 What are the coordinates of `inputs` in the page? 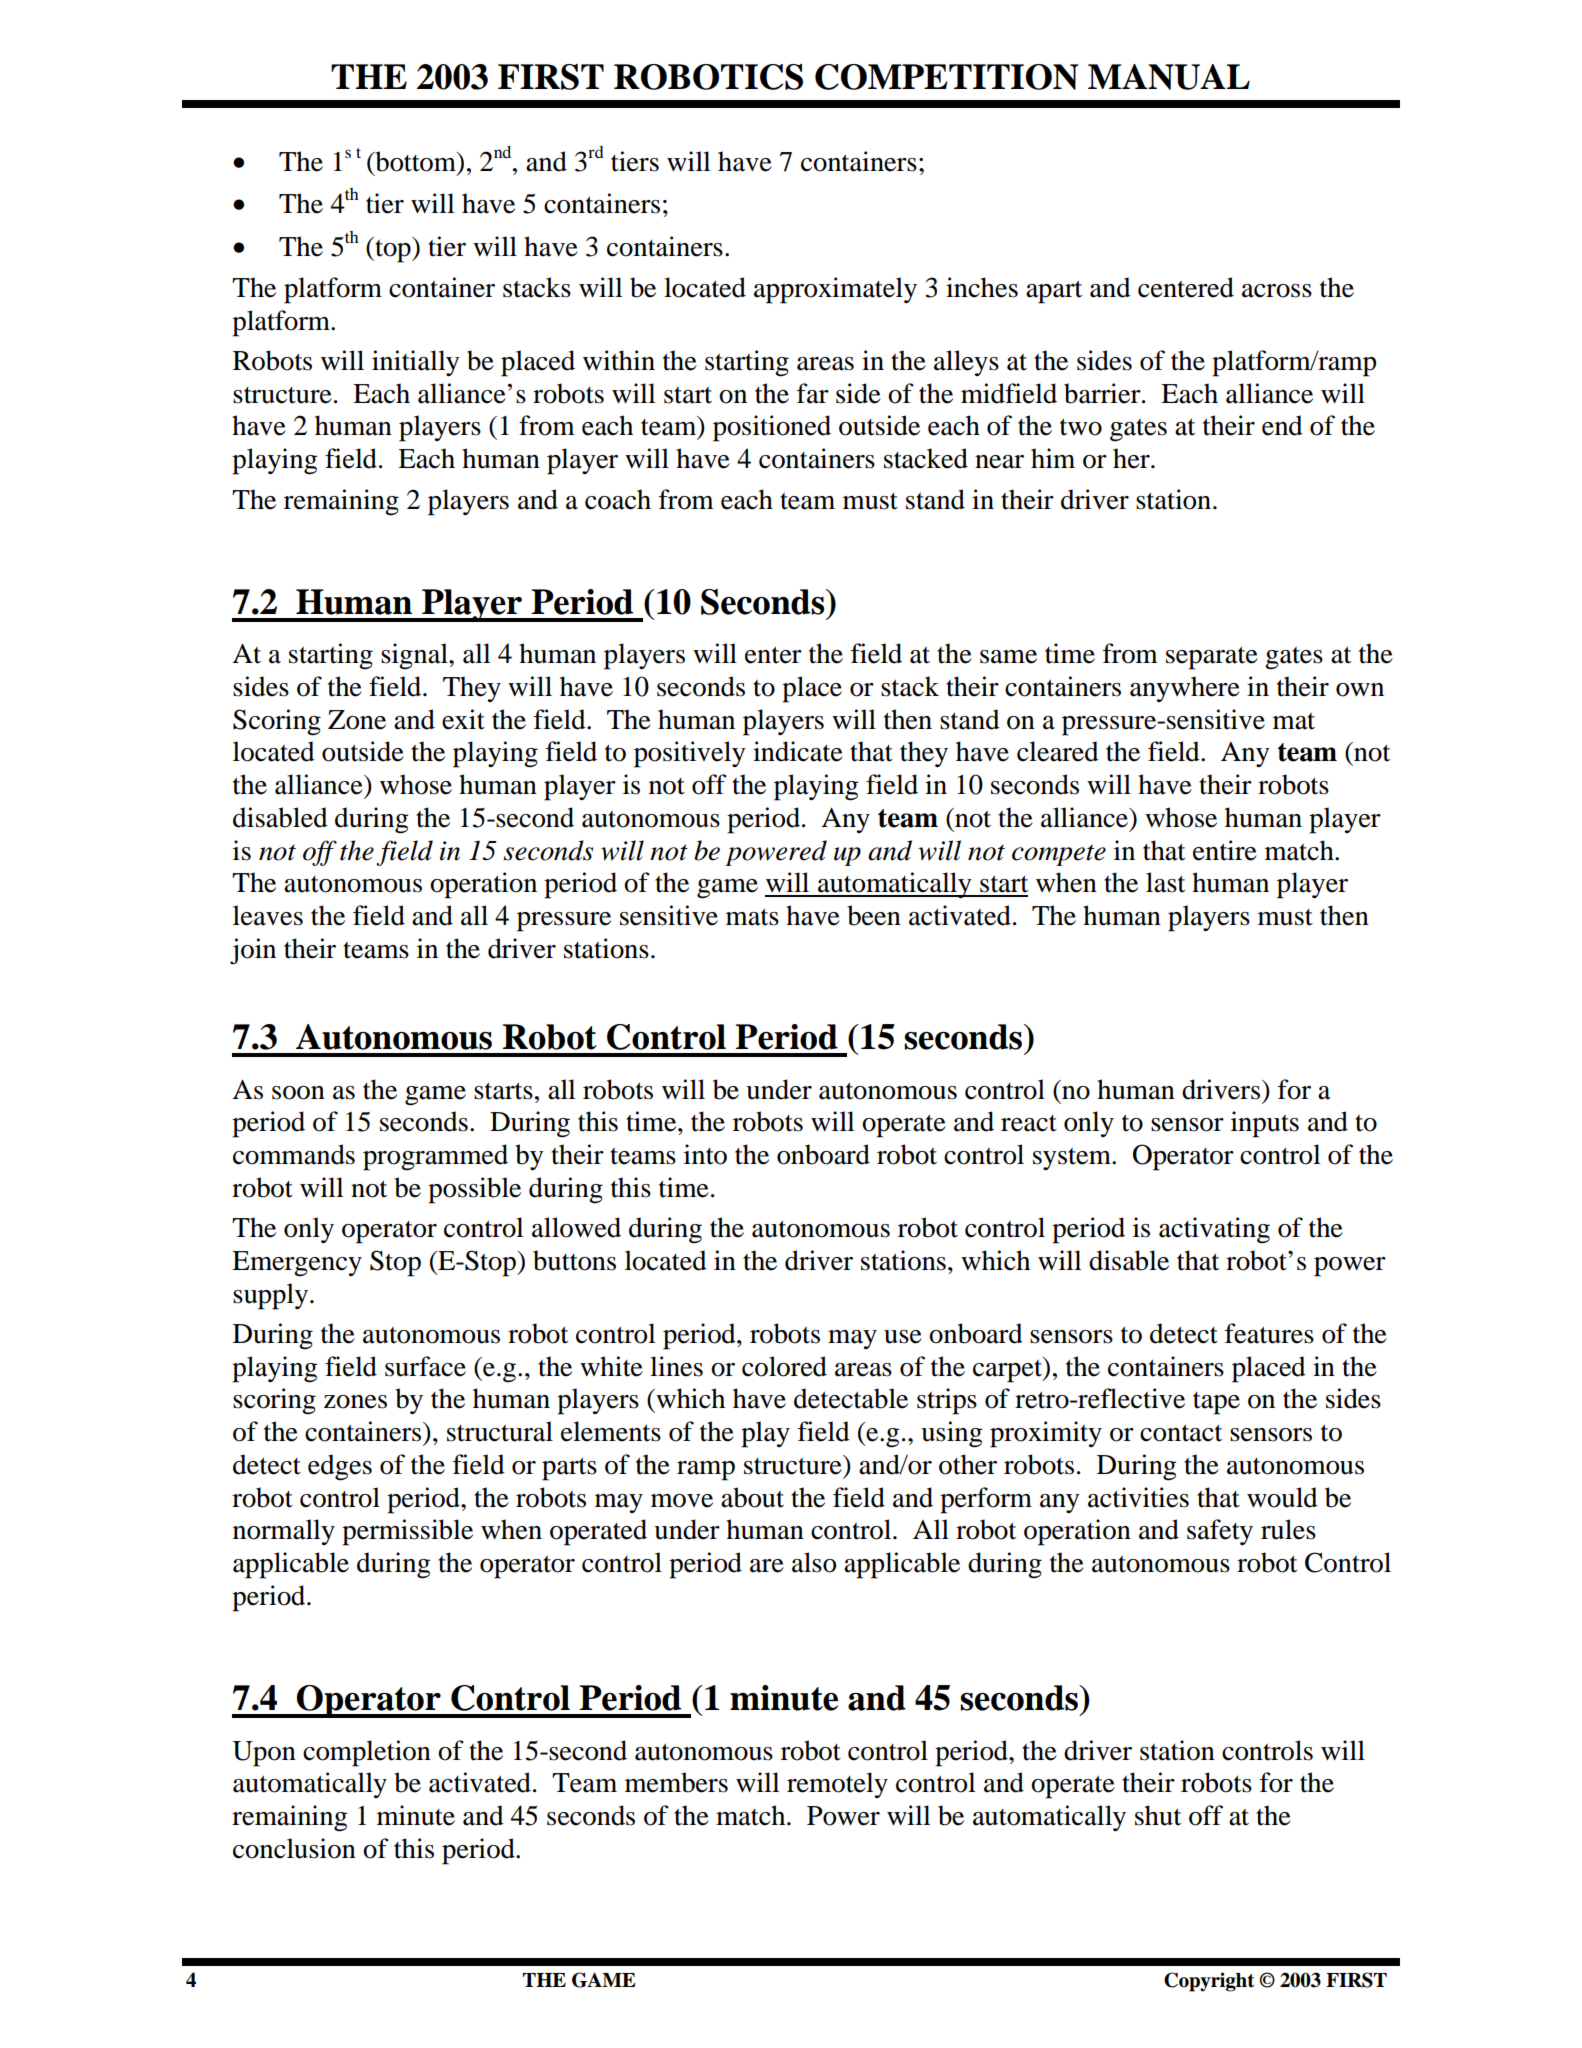 It's located at (1265, 1124).
